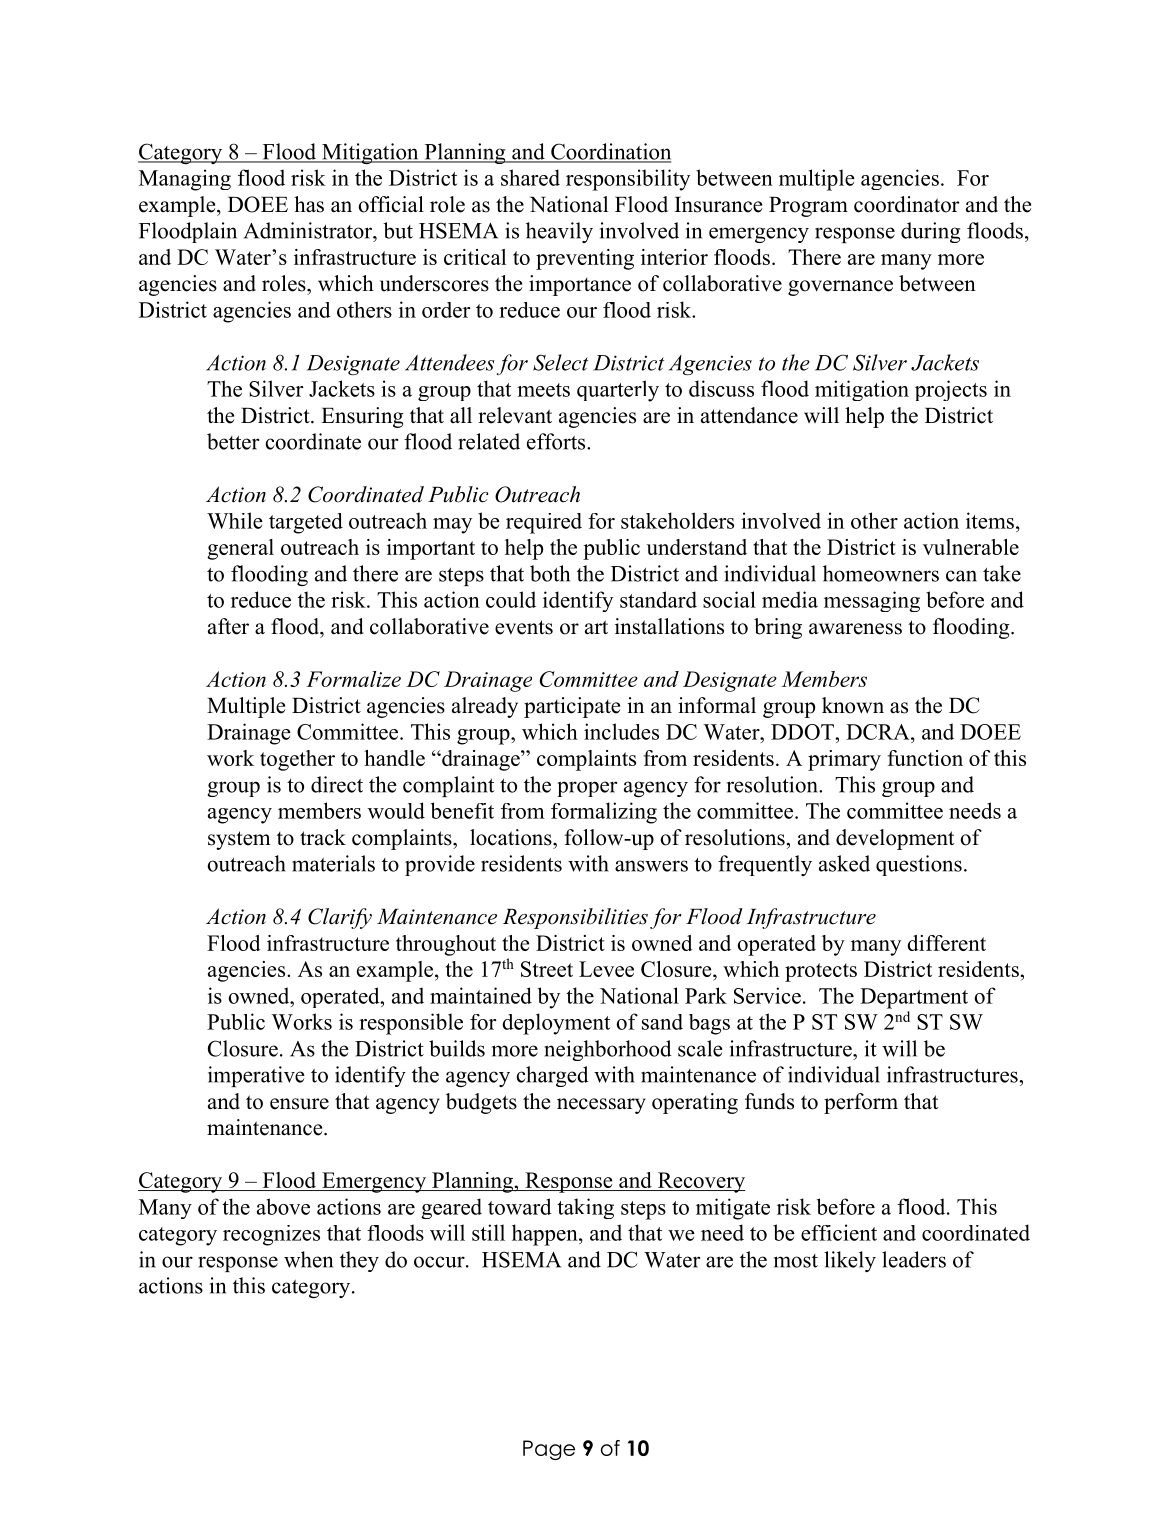 The width and height of the document is (1170, 1514). Describe the element at coordinates (308, 1259) in the document. I see `when` at that location.
